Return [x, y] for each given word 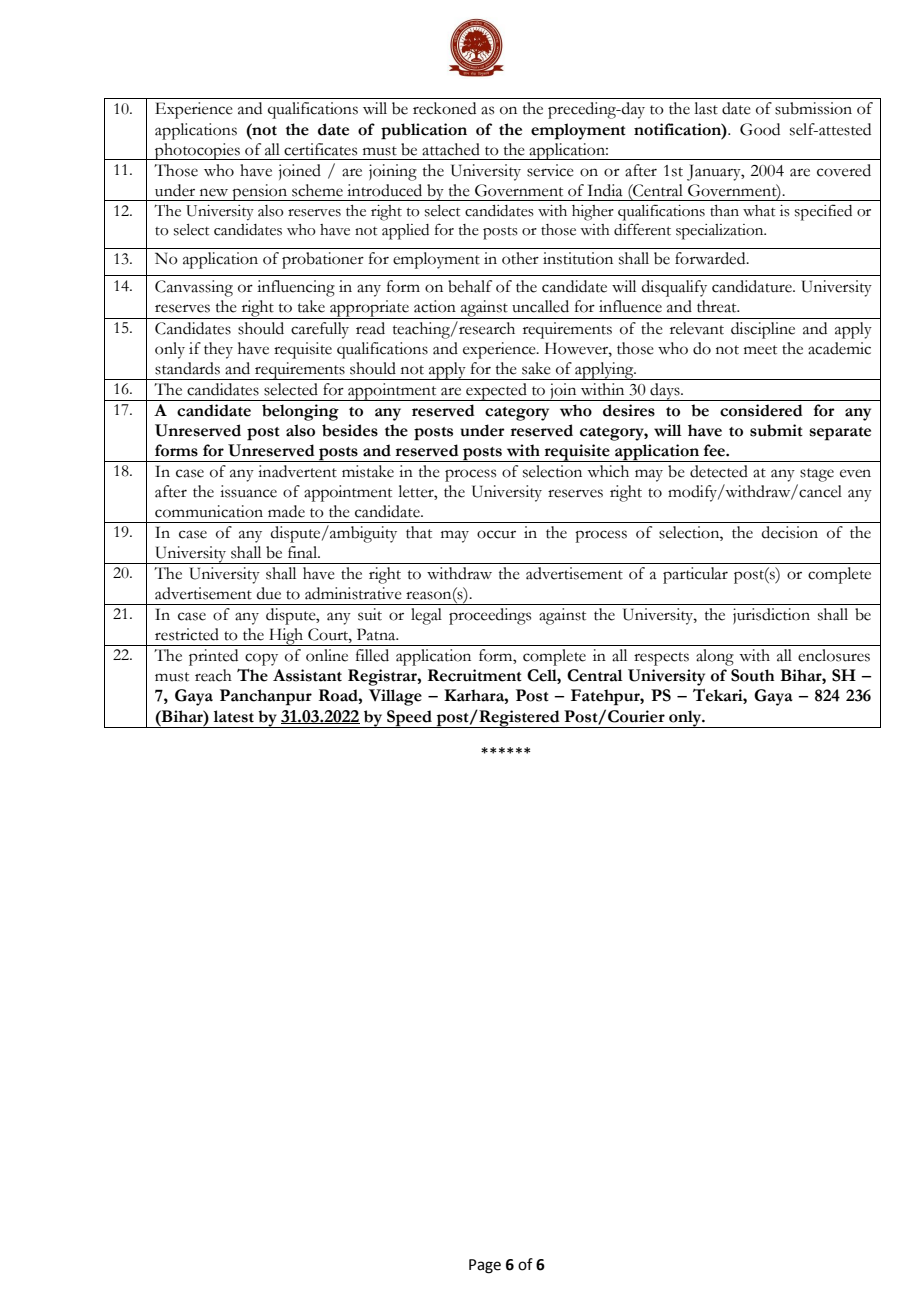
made [286, 511]
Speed [410, 719]
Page [485, 1266]
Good [760, 129]
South [752, 675]
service [550, 170]
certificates [320, 149]
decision [790, 532]
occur [496, 534]
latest [234, 716]
